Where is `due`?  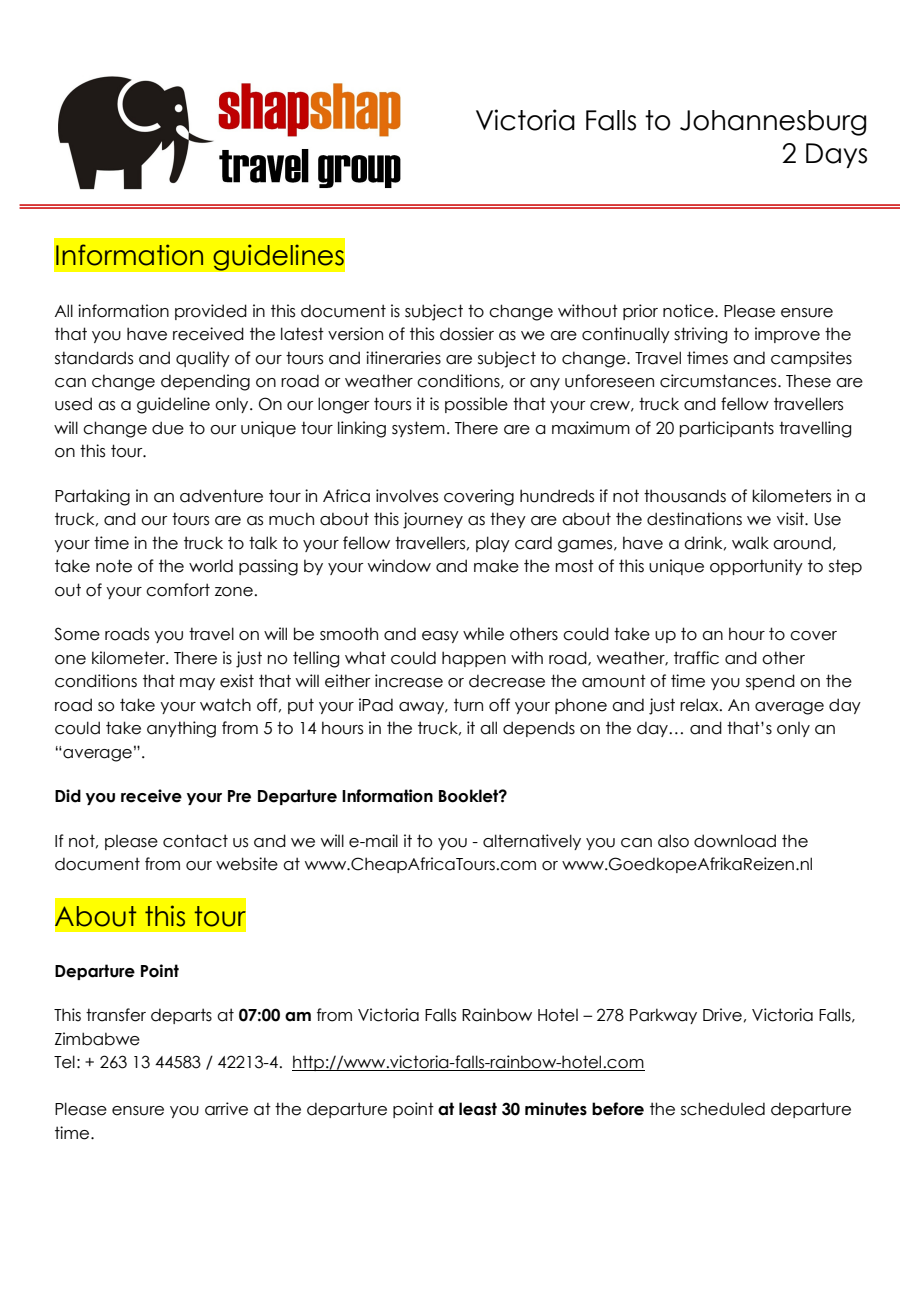 due is located at coordinates (168, 428).
